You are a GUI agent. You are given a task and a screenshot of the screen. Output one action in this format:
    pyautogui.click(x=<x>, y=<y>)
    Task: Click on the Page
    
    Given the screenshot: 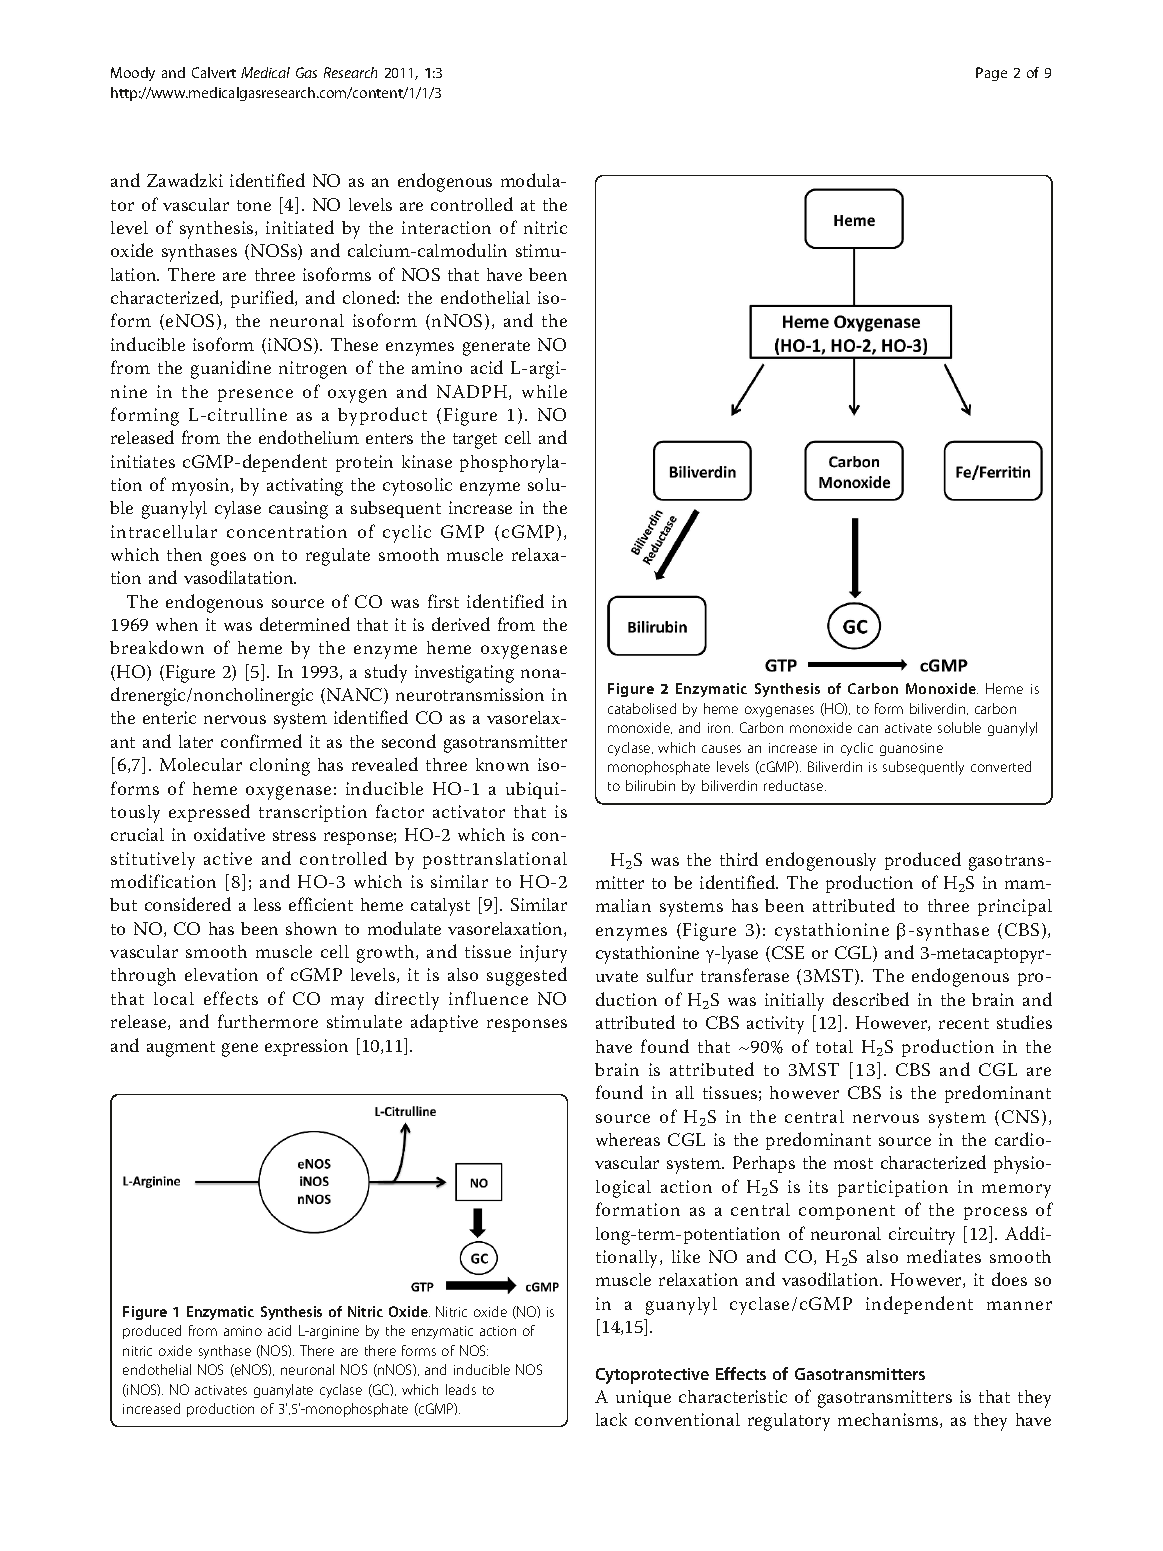 What is the action you would take?
    pyautogui.click(x=991, y=74)
